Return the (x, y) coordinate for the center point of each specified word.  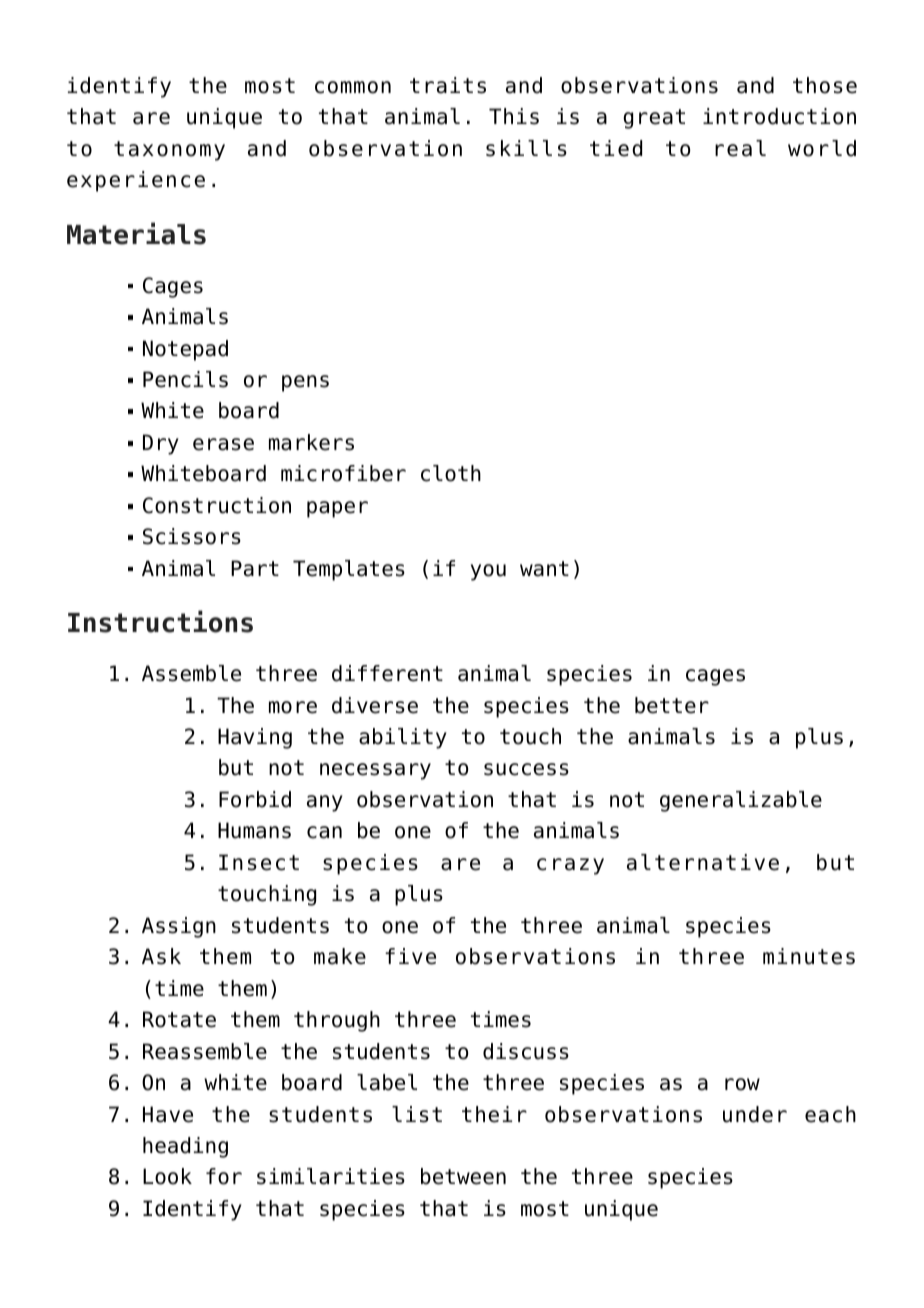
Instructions (160, 621)
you (488, 572)
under (755, 1114)
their (494, 1114)
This (514, 116)
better (672, 705)
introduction (779, 116)
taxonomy (169, 151)
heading (185, 1147)
